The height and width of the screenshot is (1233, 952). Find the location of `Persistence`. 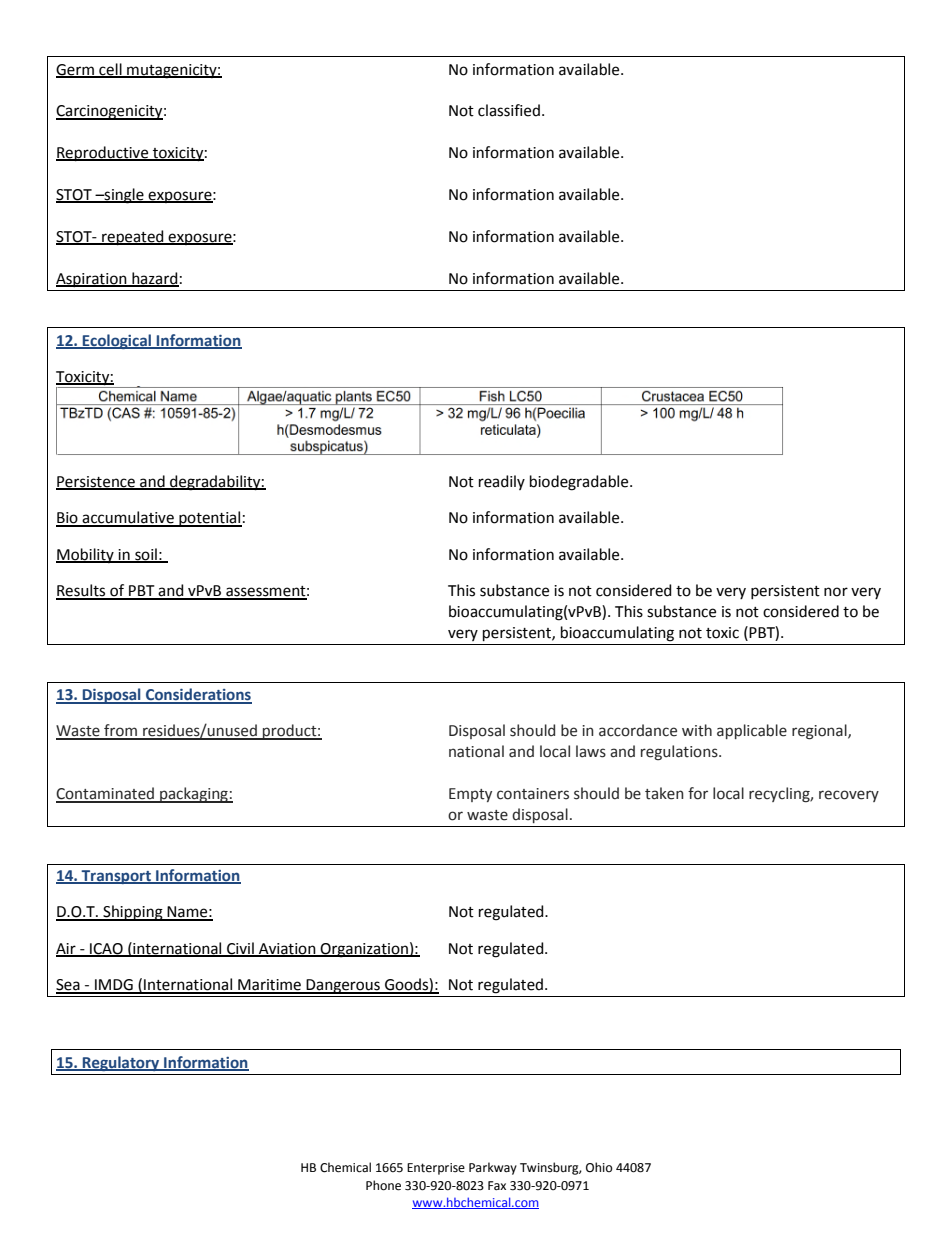

Persistence is located at coordinates (96, 482).
